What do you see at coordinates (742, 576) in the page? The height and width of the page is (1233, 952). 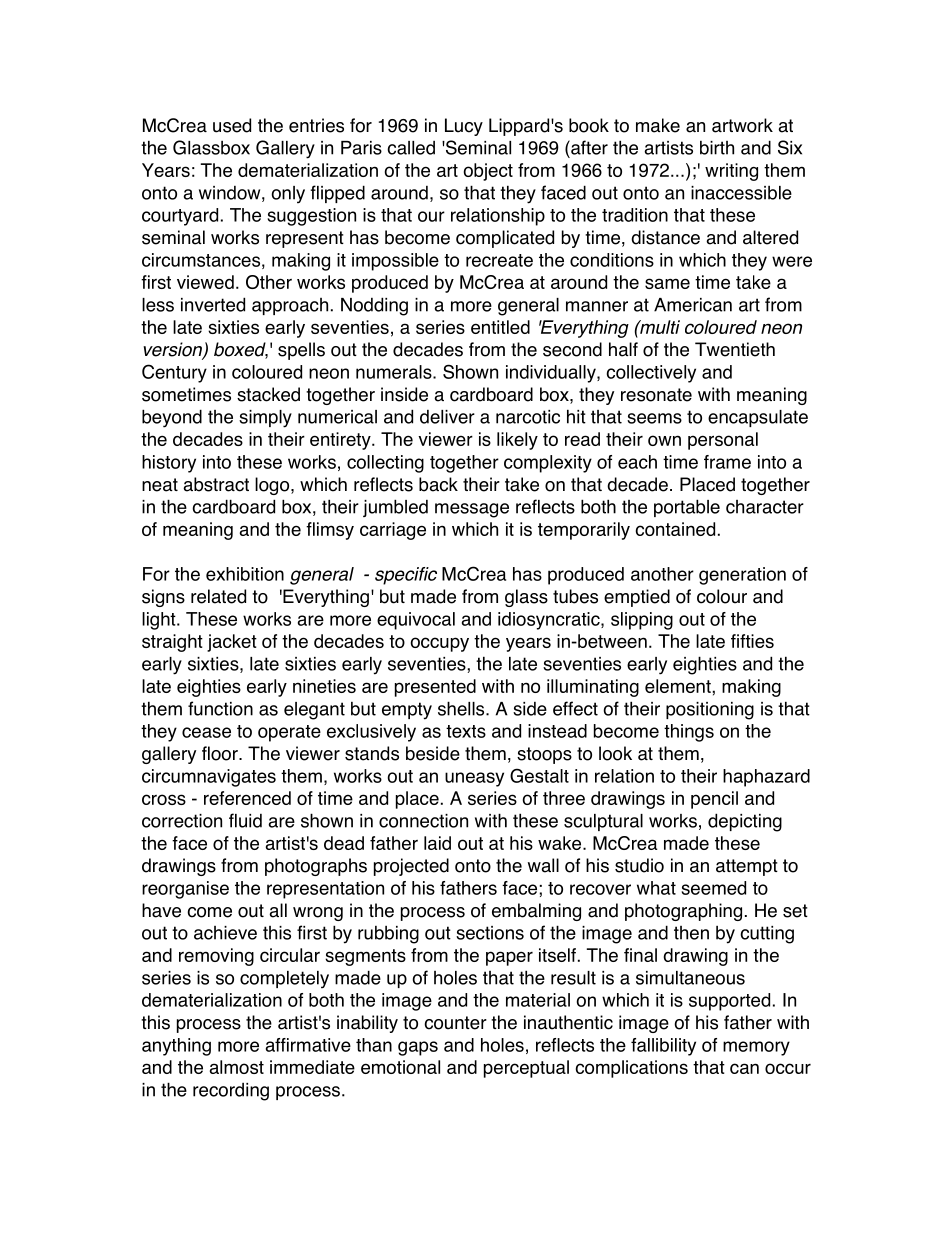 I see `generation` at bounding box center [742, 576].
